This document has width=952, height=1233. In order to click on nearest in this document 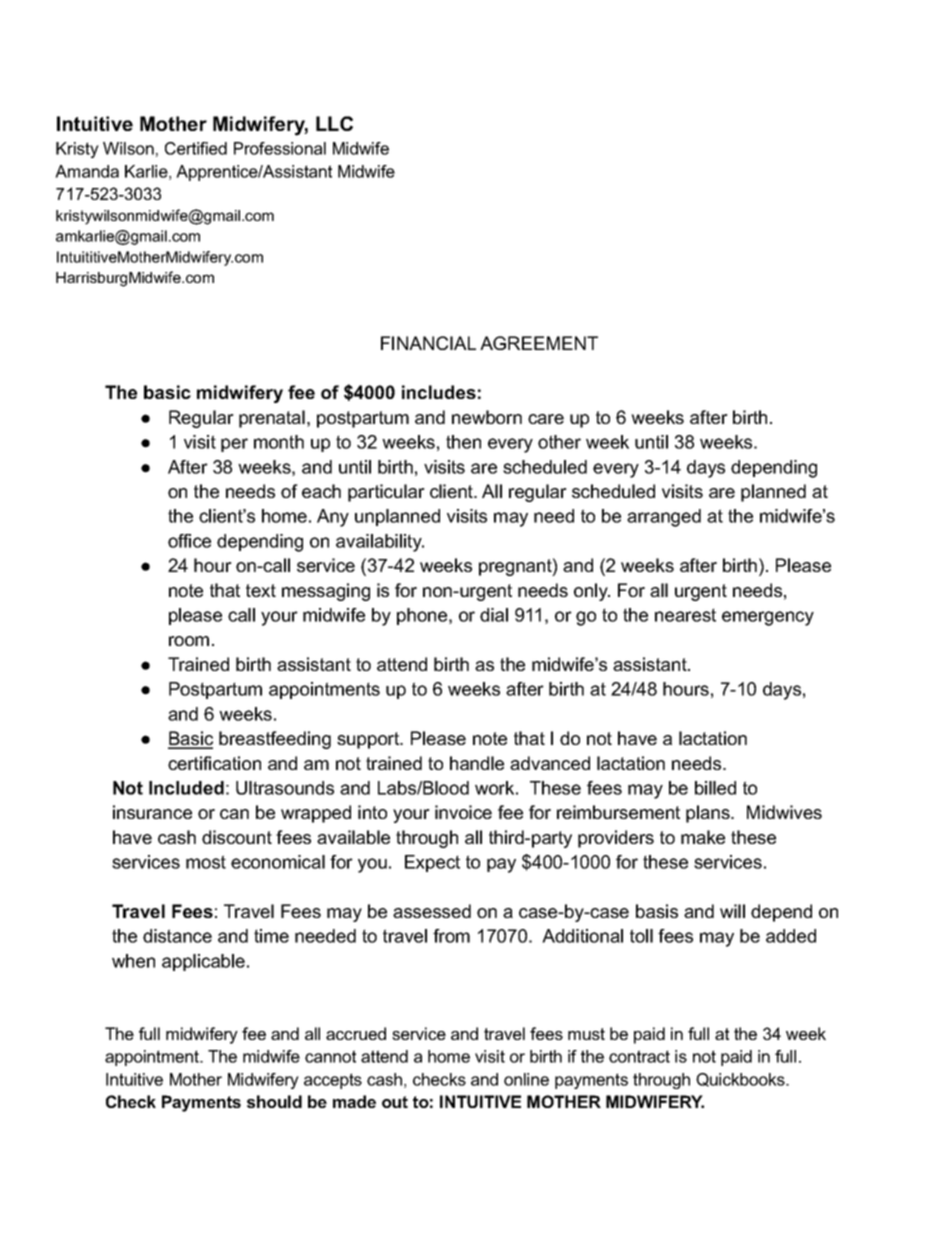, I will do `click(685, 615)`.
